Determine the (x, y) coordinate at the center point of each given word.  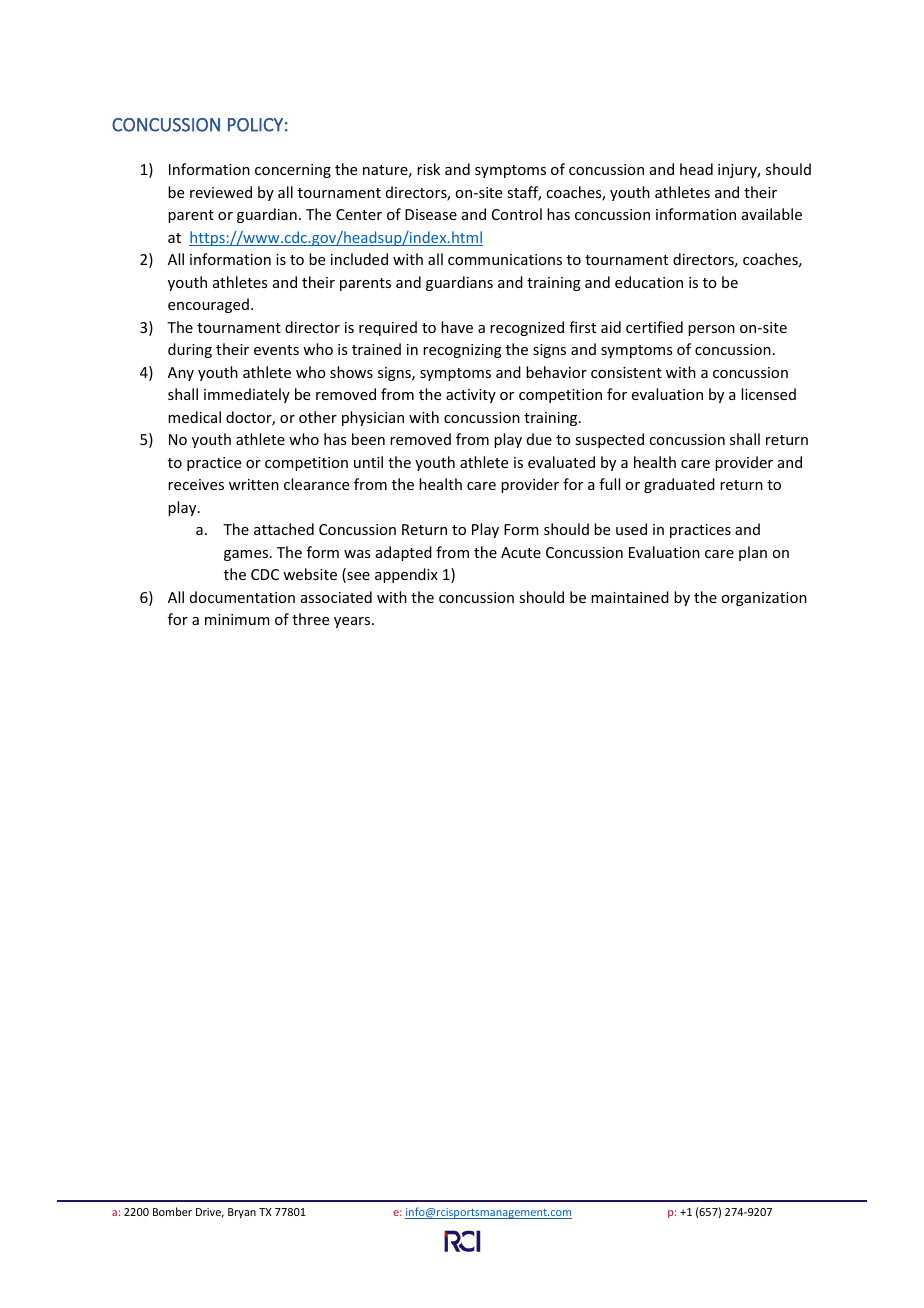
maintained (630, 597)
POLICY (255, 125)
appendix (406, 575)
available (772, 214)
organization (764, 599)
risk (428, 169)
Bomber (172, 1211)
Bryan (242, 1213)
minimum (237, 619)
